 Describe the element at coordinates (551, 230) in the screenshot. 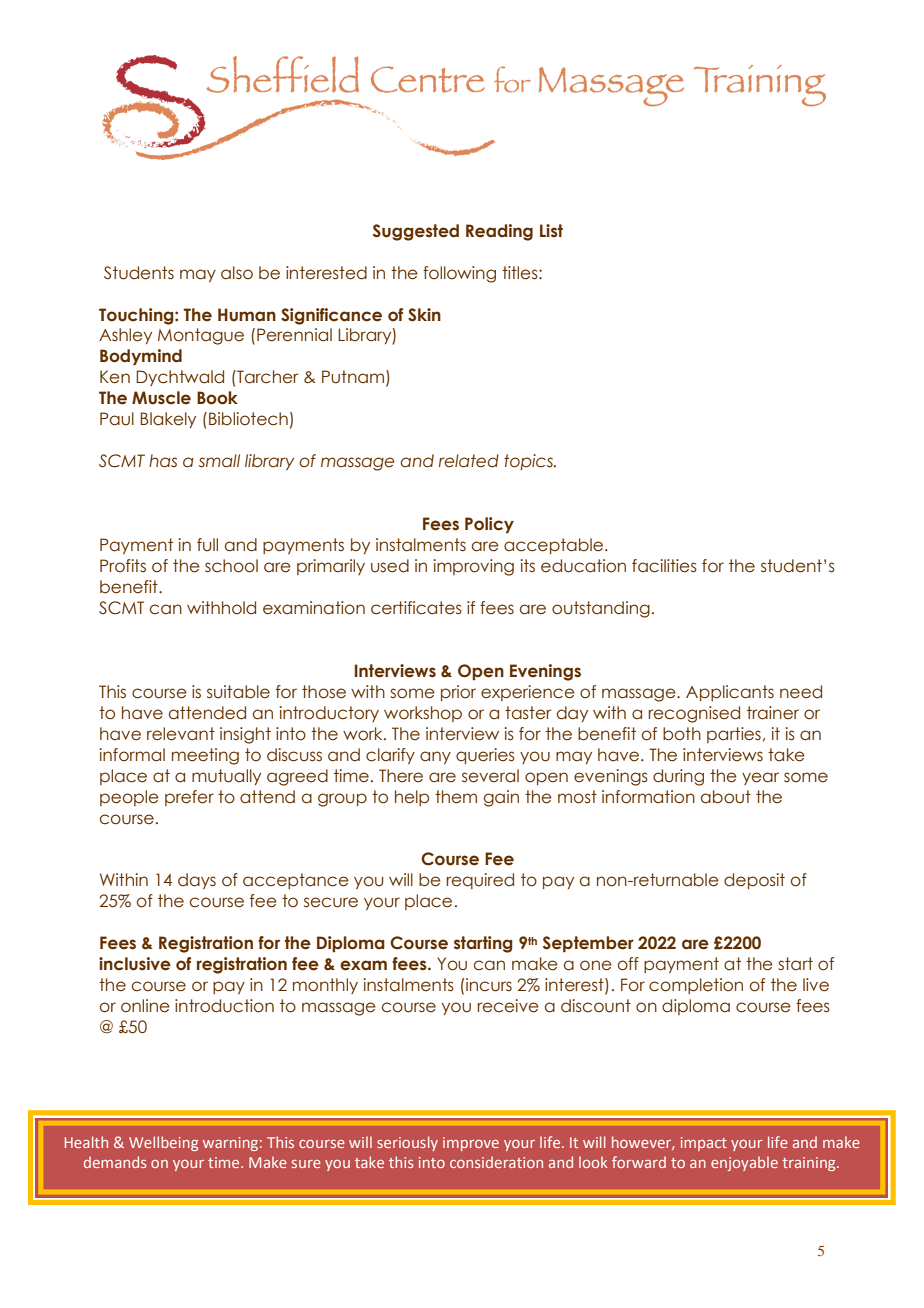

I see `List` at that location.
